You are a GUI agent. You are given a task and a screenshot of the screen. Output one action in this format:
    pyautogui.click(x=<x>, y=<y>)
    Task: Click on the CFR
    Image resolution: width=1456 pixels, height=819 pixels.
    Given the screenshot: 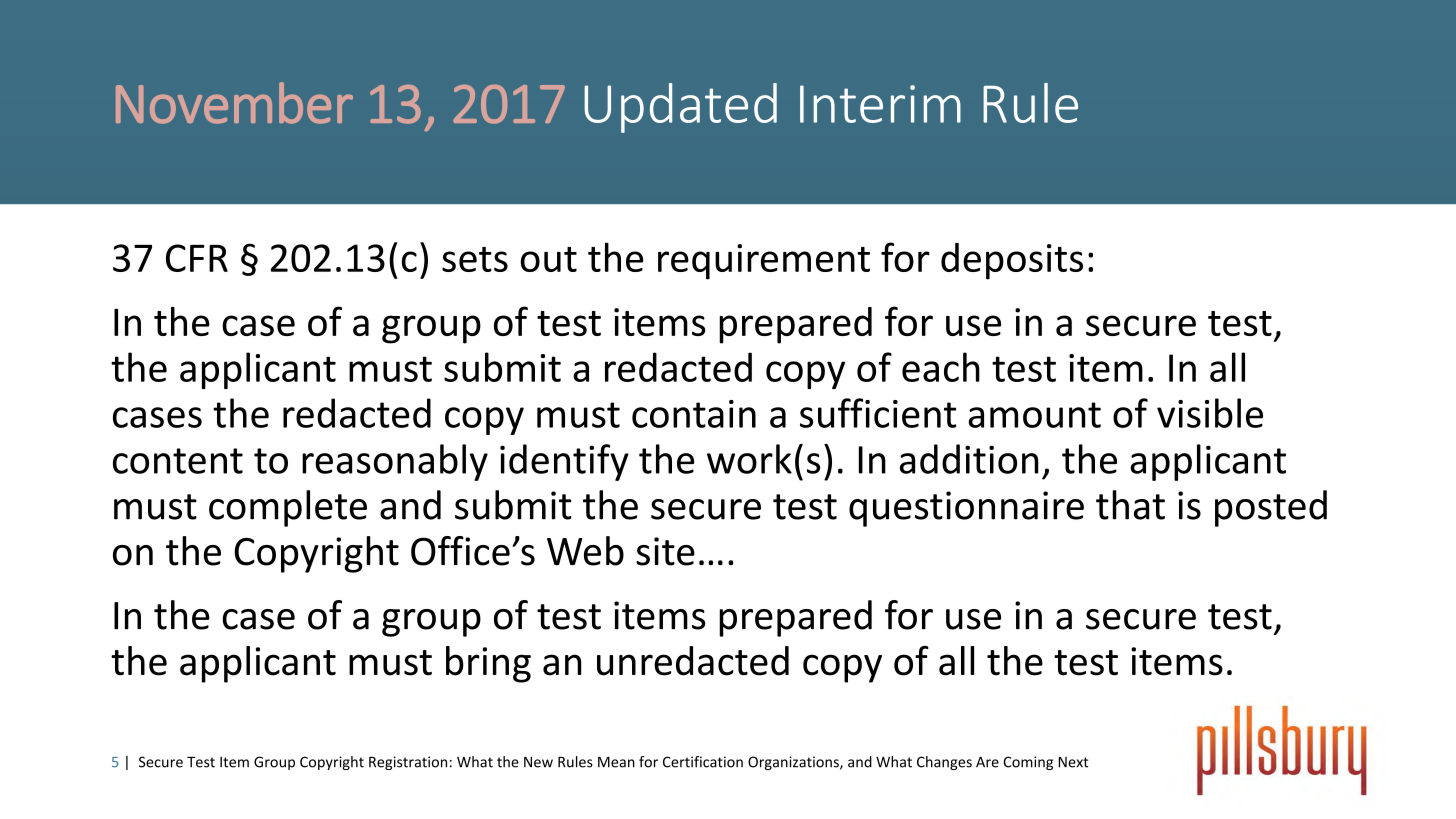 What is the action you would take?
    pyautogui.click(x=197, y=258)
